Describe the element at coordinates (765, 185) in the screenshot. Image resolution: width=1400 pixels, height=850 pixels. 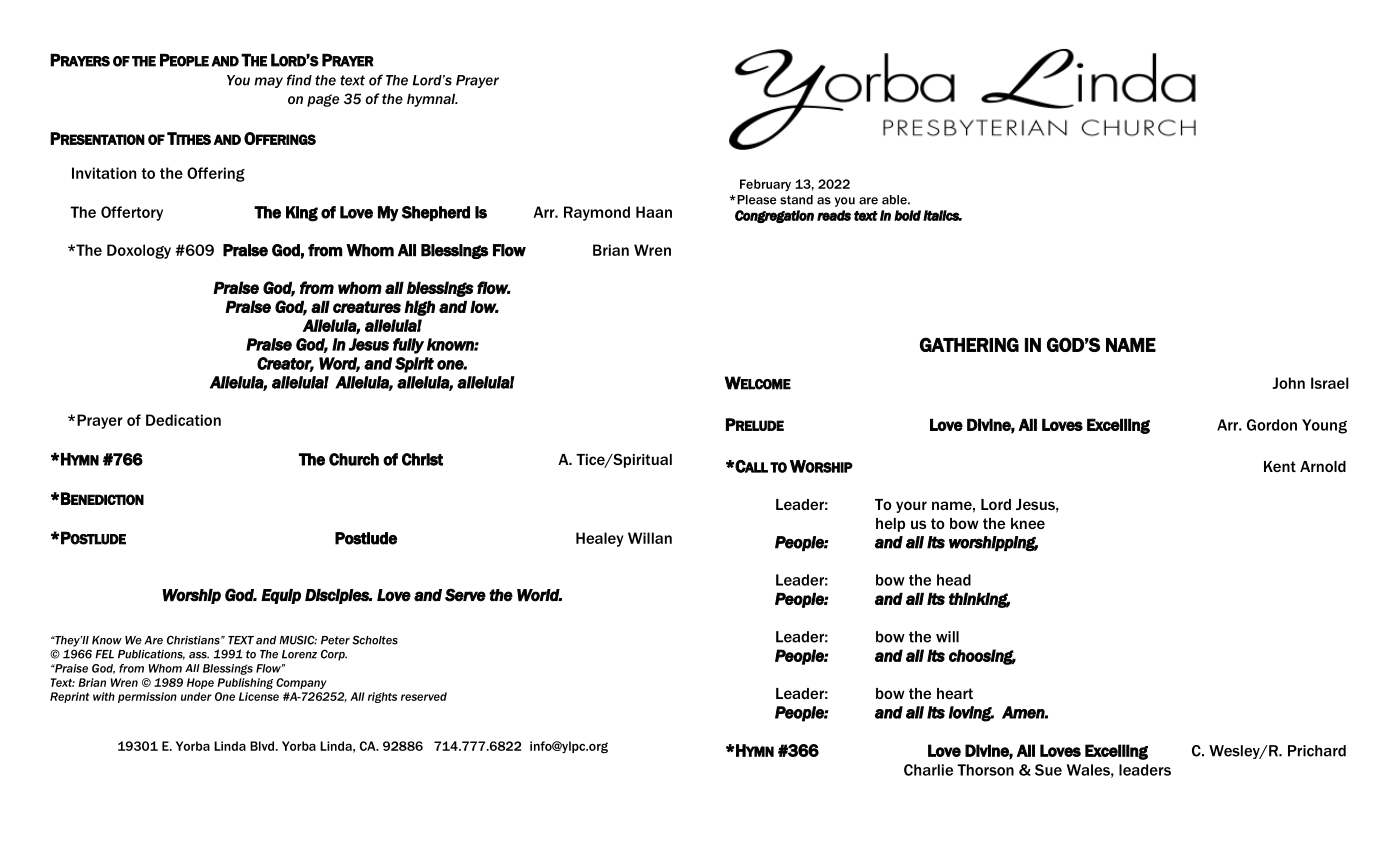
I see `February` at that location.
